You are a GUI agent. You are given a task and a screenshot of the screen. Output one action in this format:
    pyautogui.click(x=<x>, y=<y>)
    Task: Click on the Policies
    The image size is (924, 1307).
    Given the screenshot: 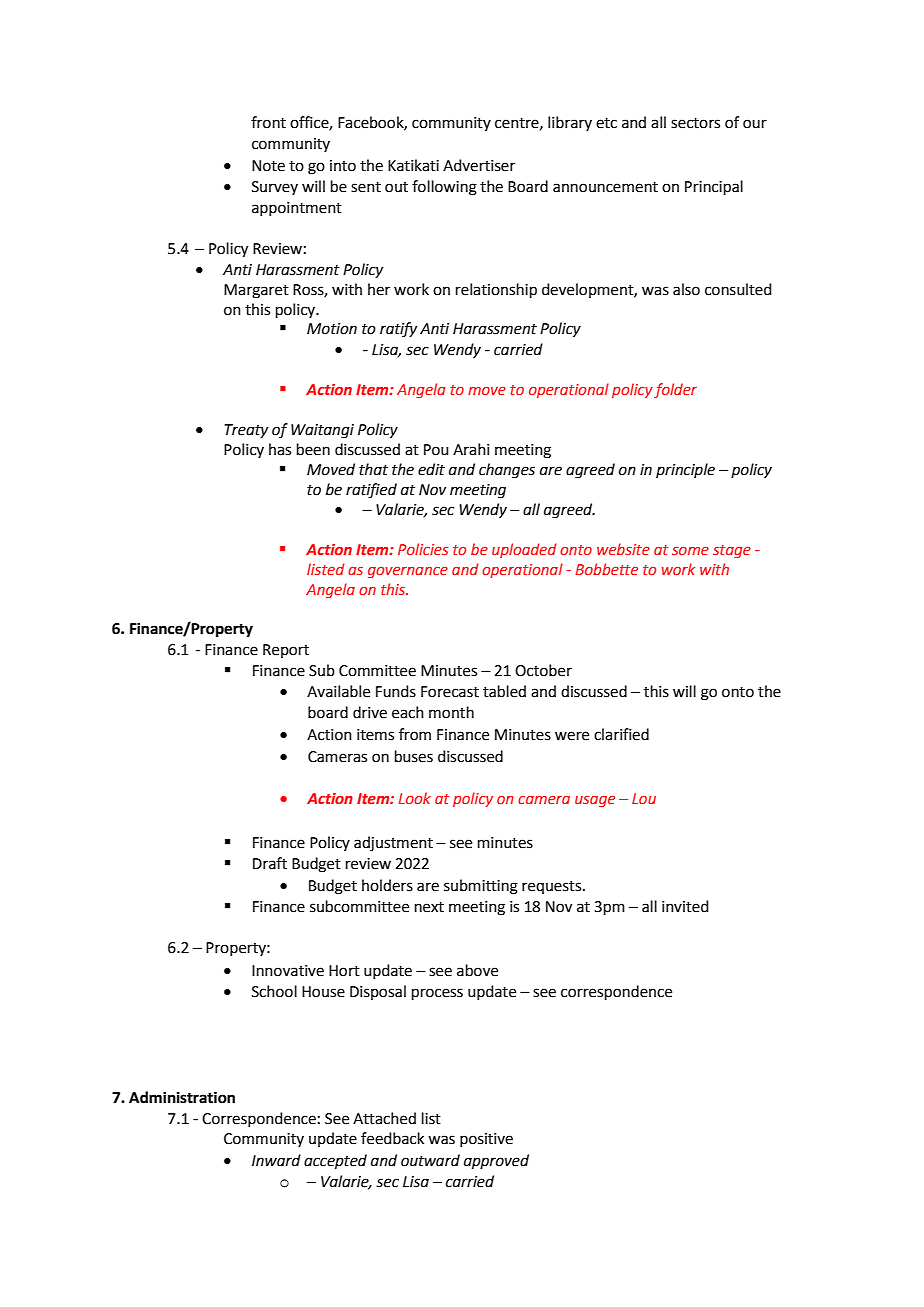 What is the action you would take?
    pyautogui.click(x=423, y=549)
